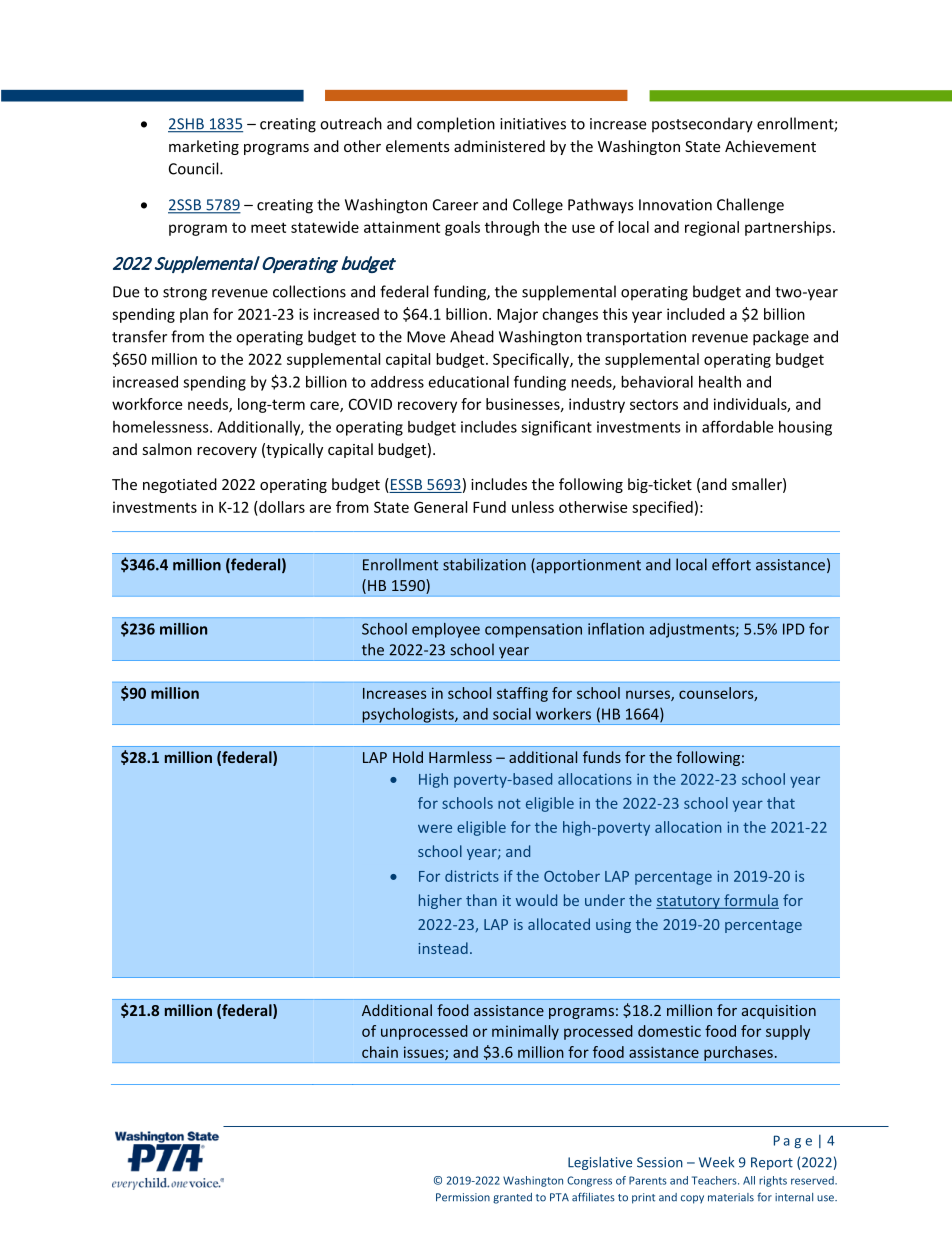 The height and width of the screenshot is (1233, 952). Describe the element at coordinates (281, 507) in the screenshot. I see `dollars` at that location.
